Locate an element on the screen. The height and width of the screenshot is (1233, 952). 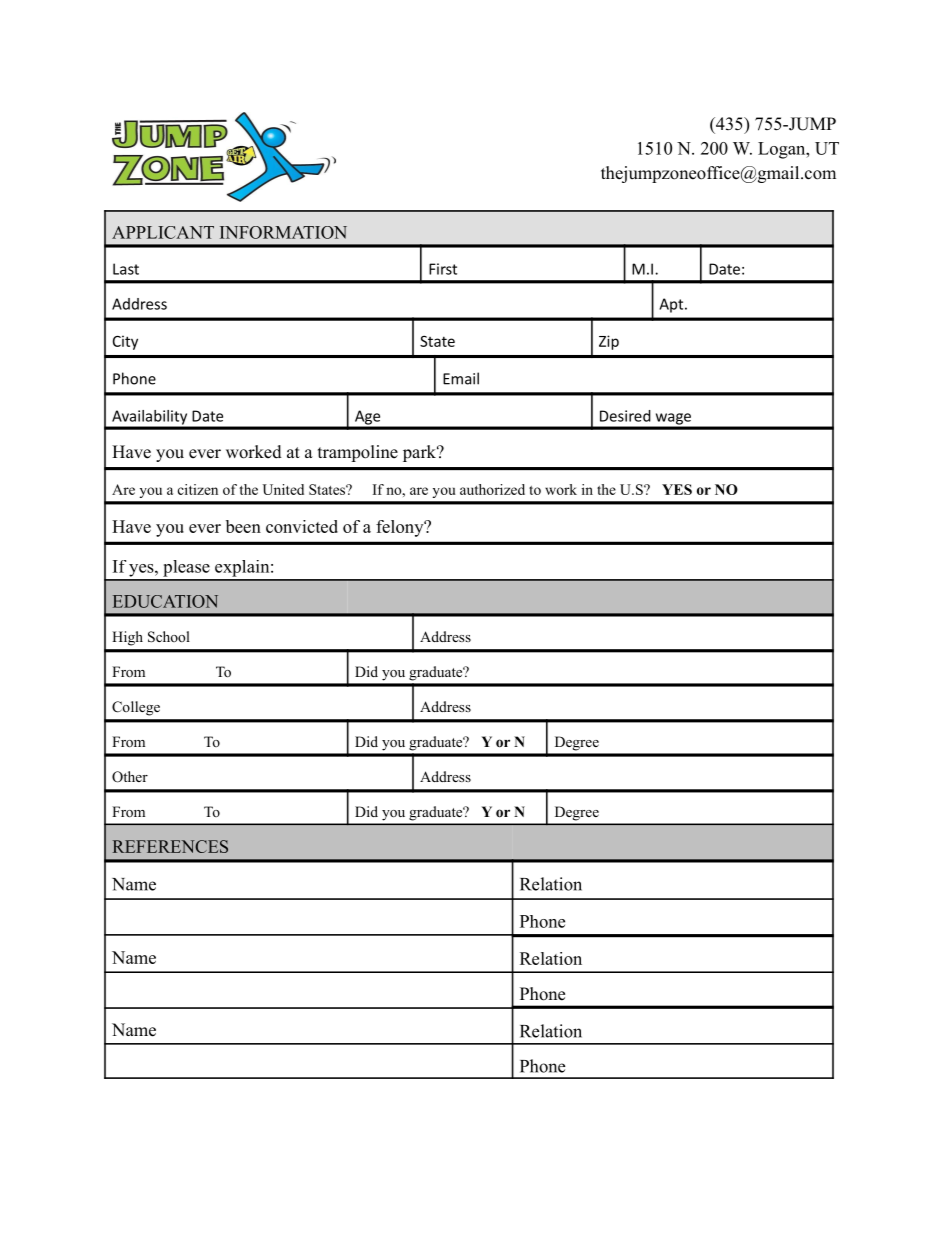
Zip is located at coordinates (609, 342).
